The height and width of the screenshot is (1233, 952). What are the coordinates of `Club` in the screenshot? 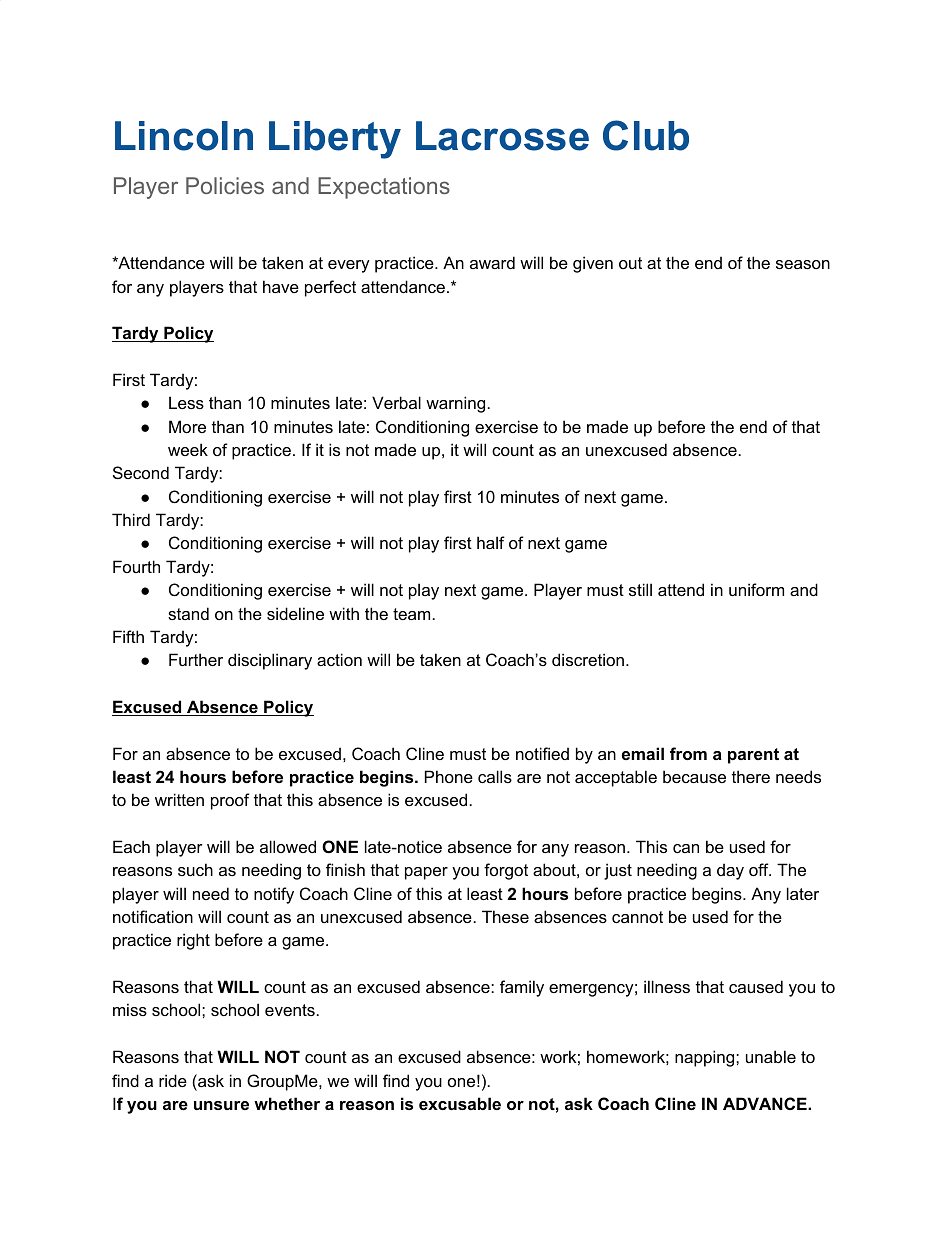 It's located at (646, 135).
